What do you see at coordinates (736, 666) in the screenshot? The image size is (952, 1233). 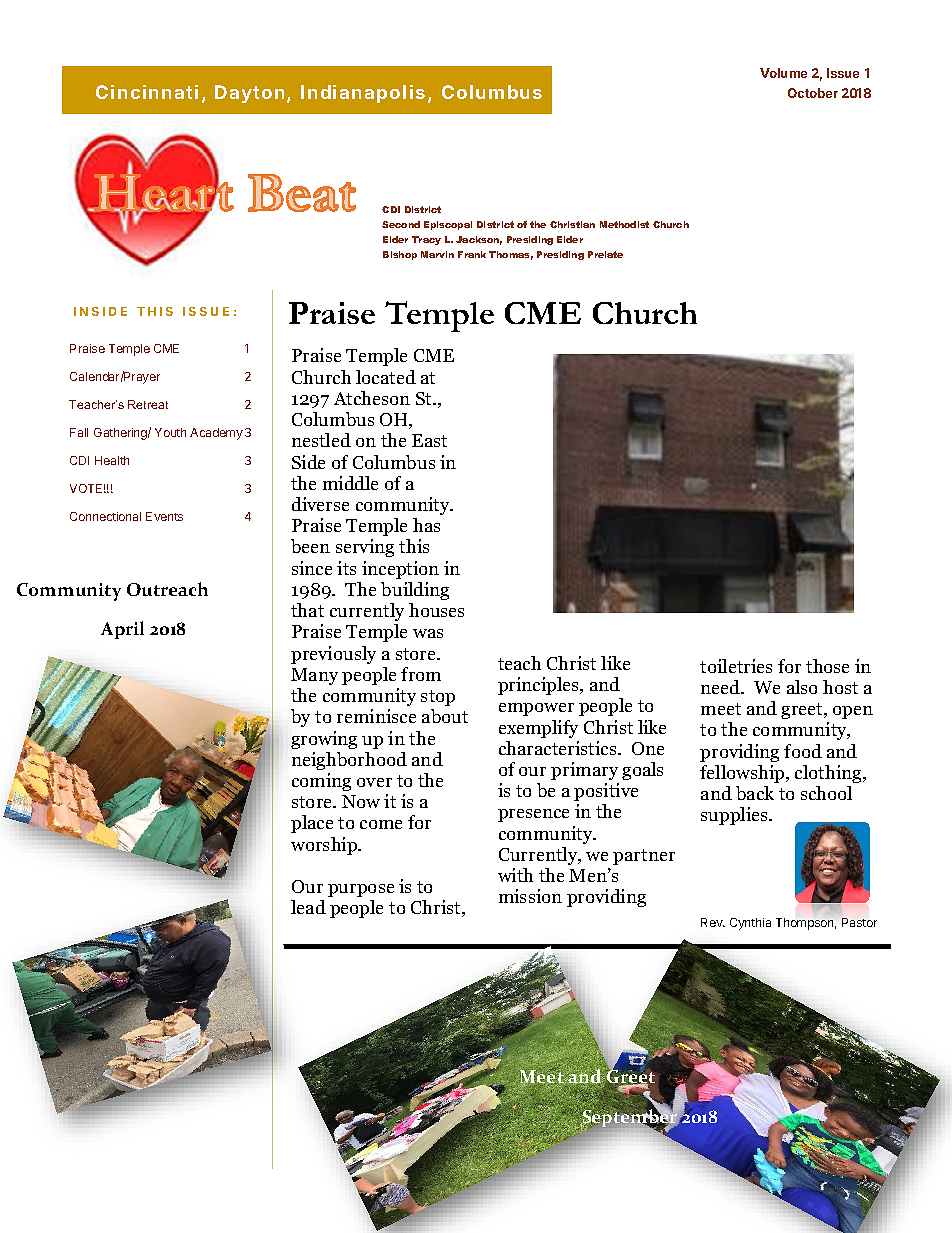 I see `toiletries` at bounding box center [736, 666].
